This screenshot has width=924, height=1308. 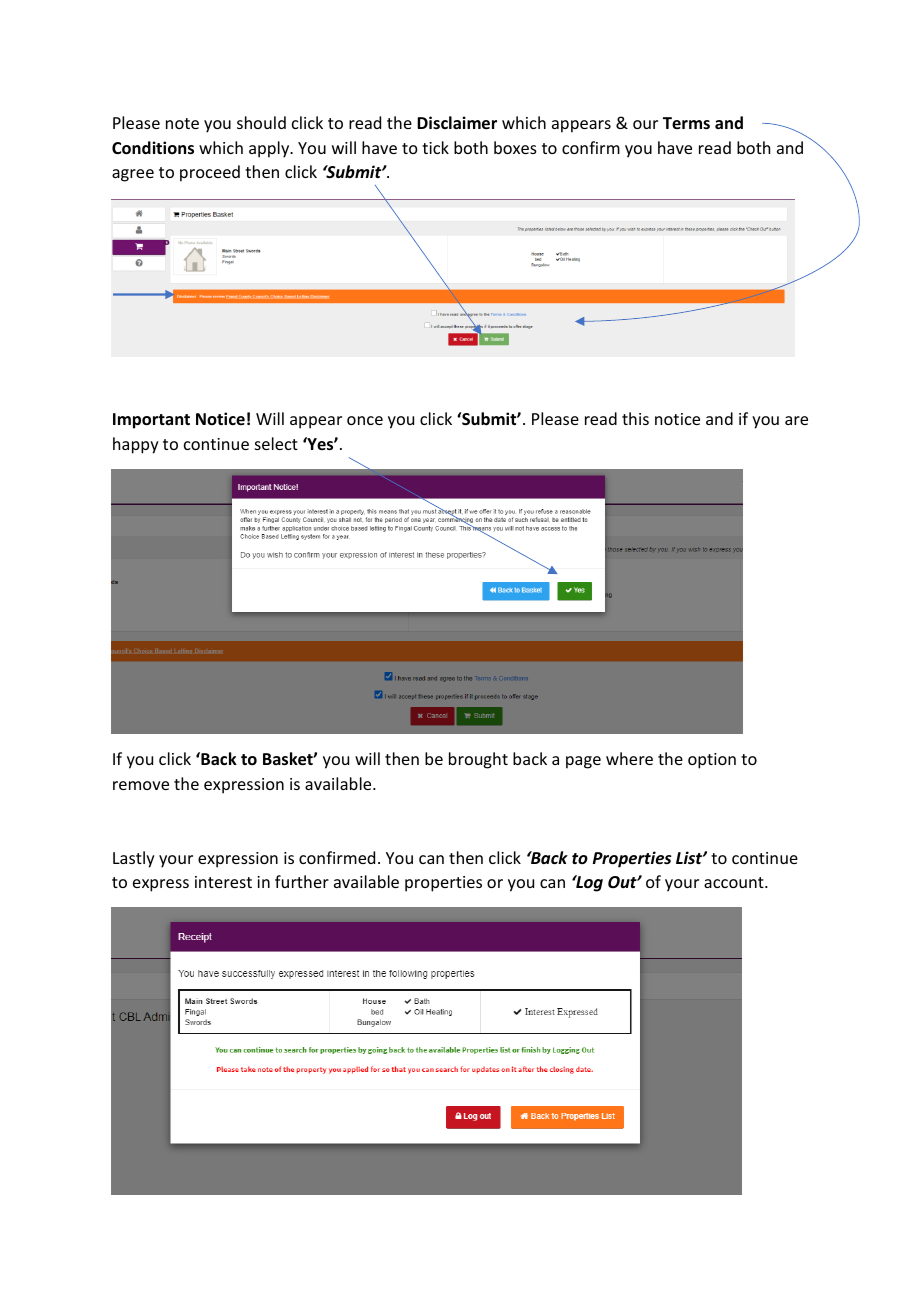 What do you see at coordinates (302, 881) in the screenshot?
I see `further` at bounding box center [302, 881].
